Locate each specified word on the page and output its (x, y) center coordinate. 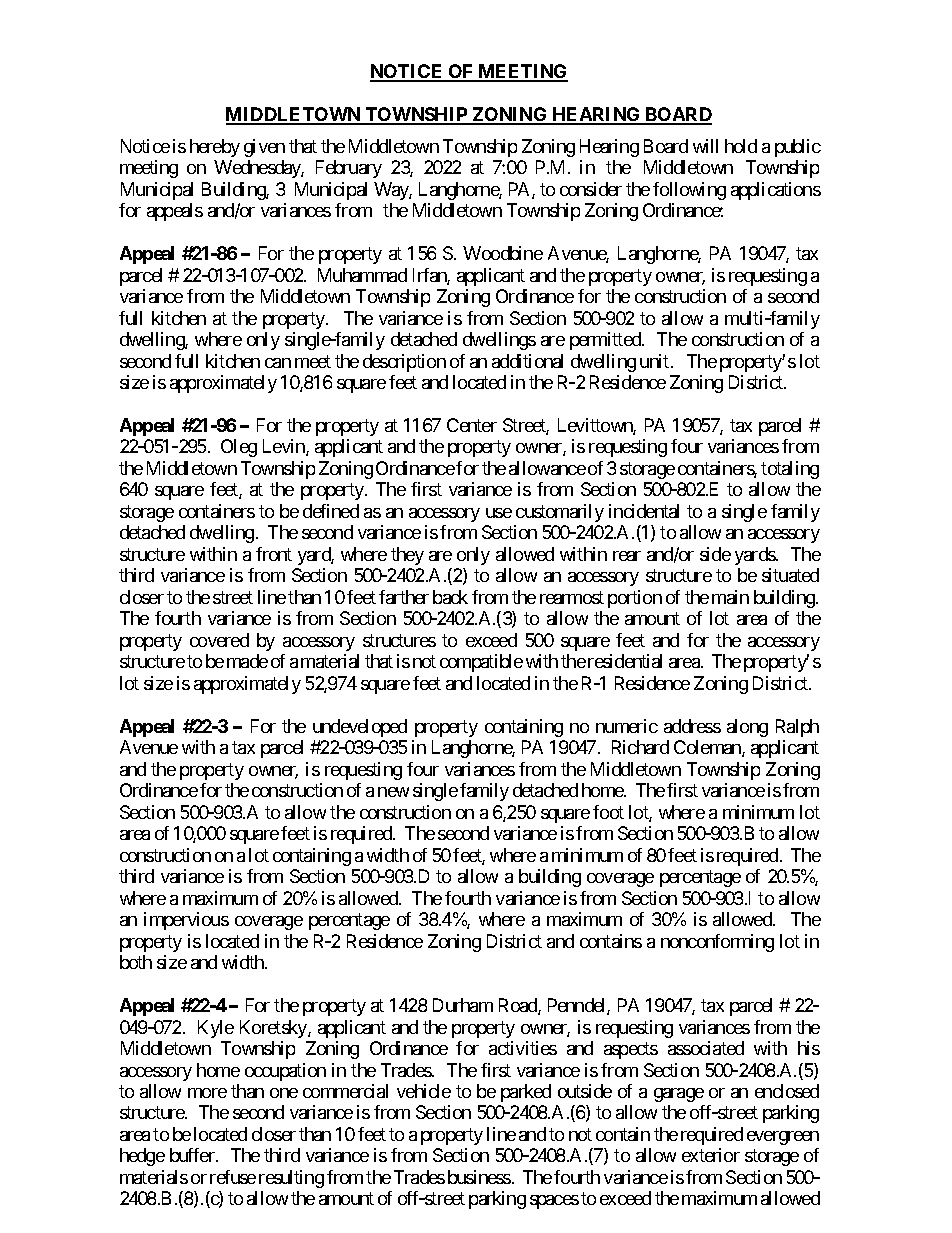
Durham (463, 1005)
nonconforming (717, 943)
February (349, 169)
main (730, 597)
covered (219, 640)
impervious (186, 921)
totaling (790, 470)
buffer (193, 1155)
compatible (481, 663)
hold (741, 146)
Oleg (239, 448)
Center (472, 425)
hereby (215, 148)
